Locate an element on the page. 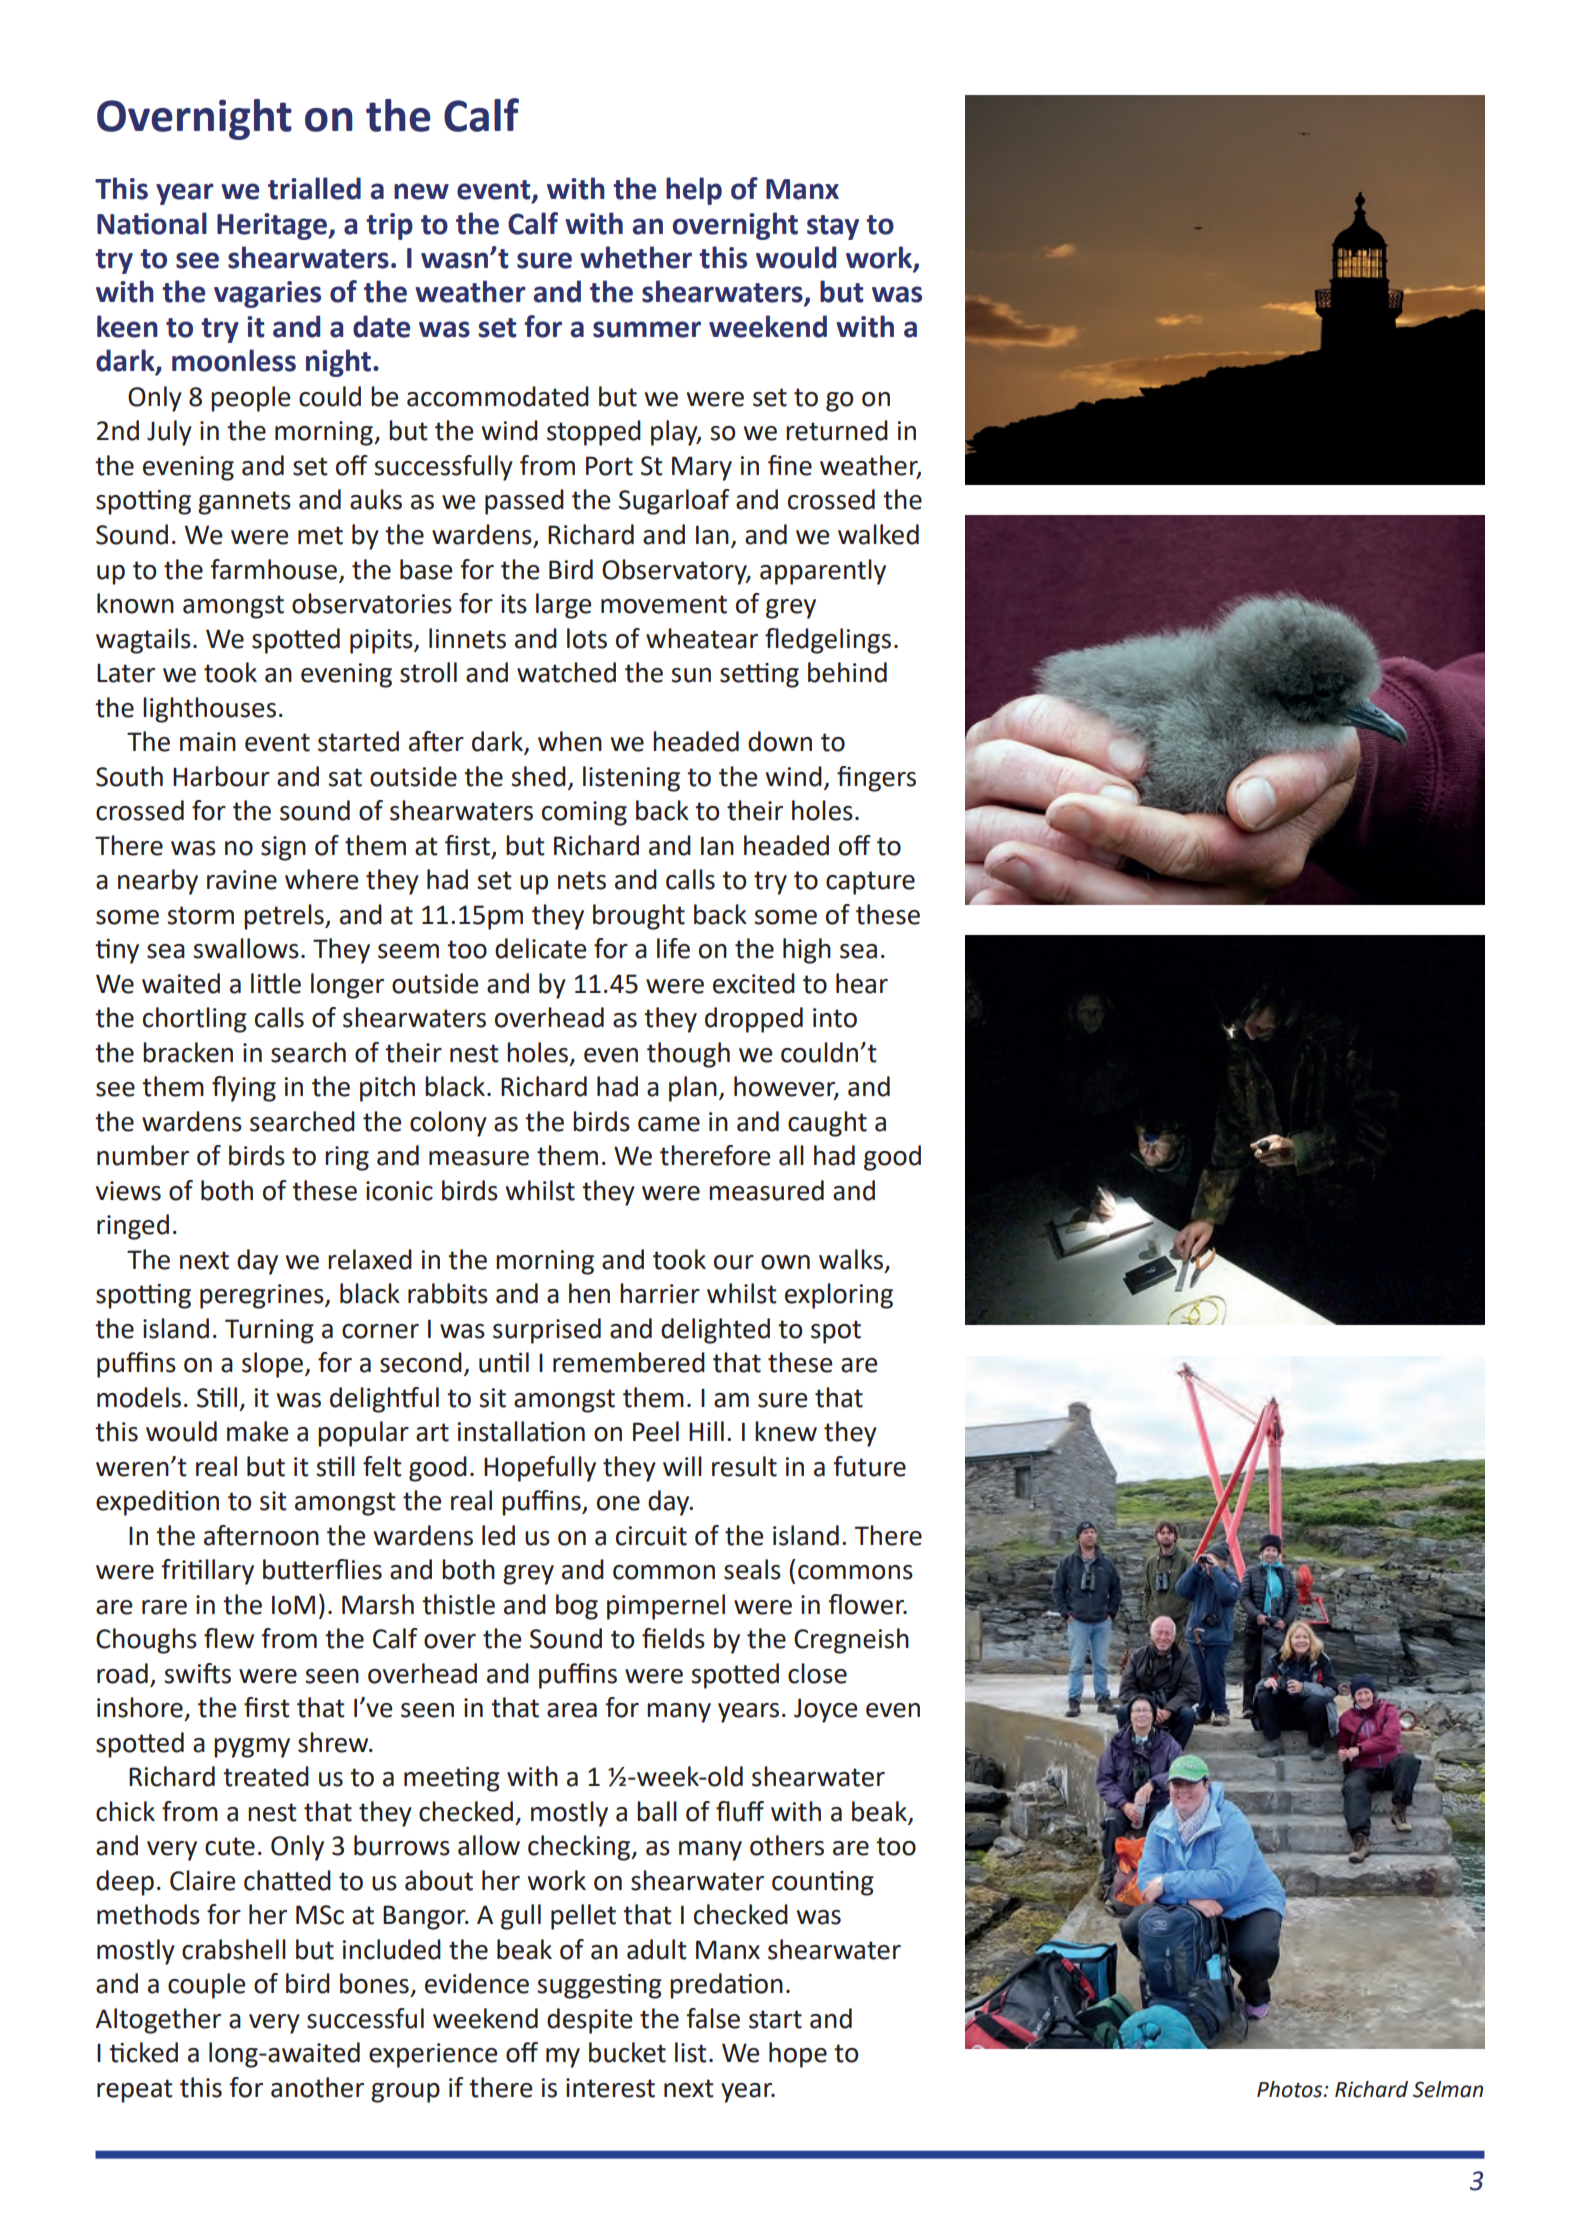  life is located at coordinates (673, 948).
